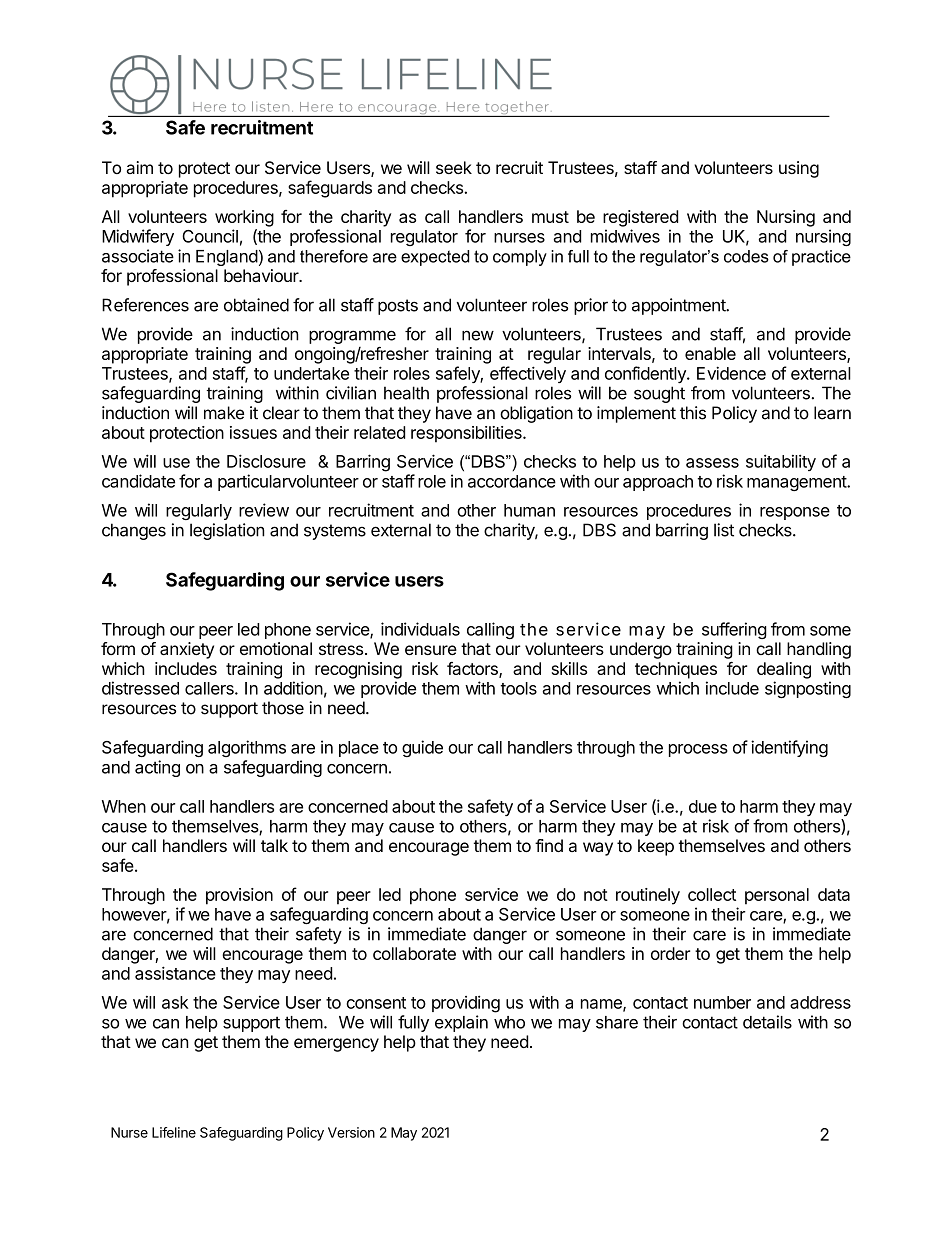 Image resolution: width=952 pixels, height=1233 pixels. What do you see at coordinates (244, 218) in the screenshot?
I see `working` at bounding box center [244, 218].
